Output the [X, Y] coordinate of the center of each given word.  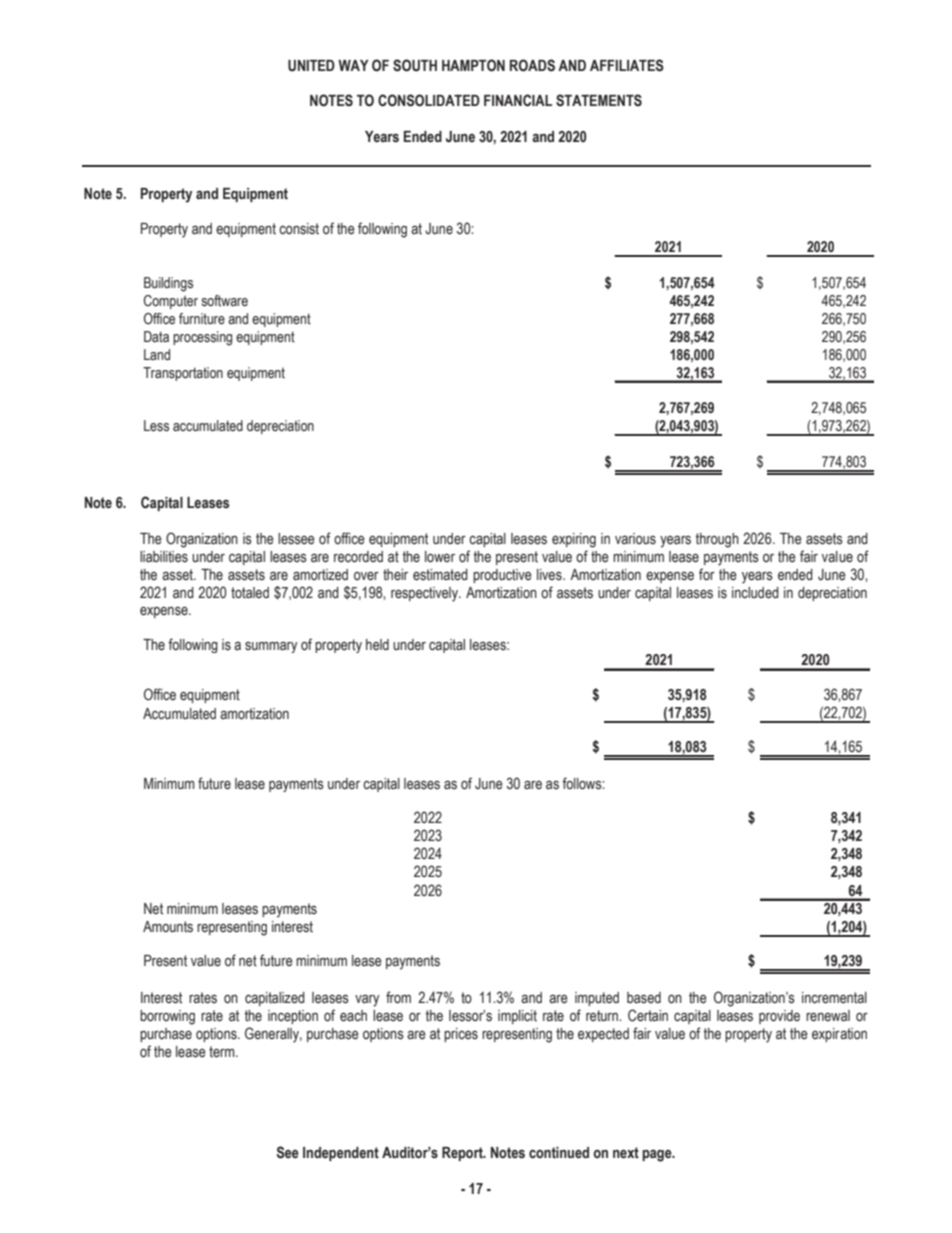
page [658, 1155]
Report [463, 1154]
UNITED [311, 66]
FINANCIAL [518, 100]
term [223, 1052]
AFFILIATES [627, 65]
